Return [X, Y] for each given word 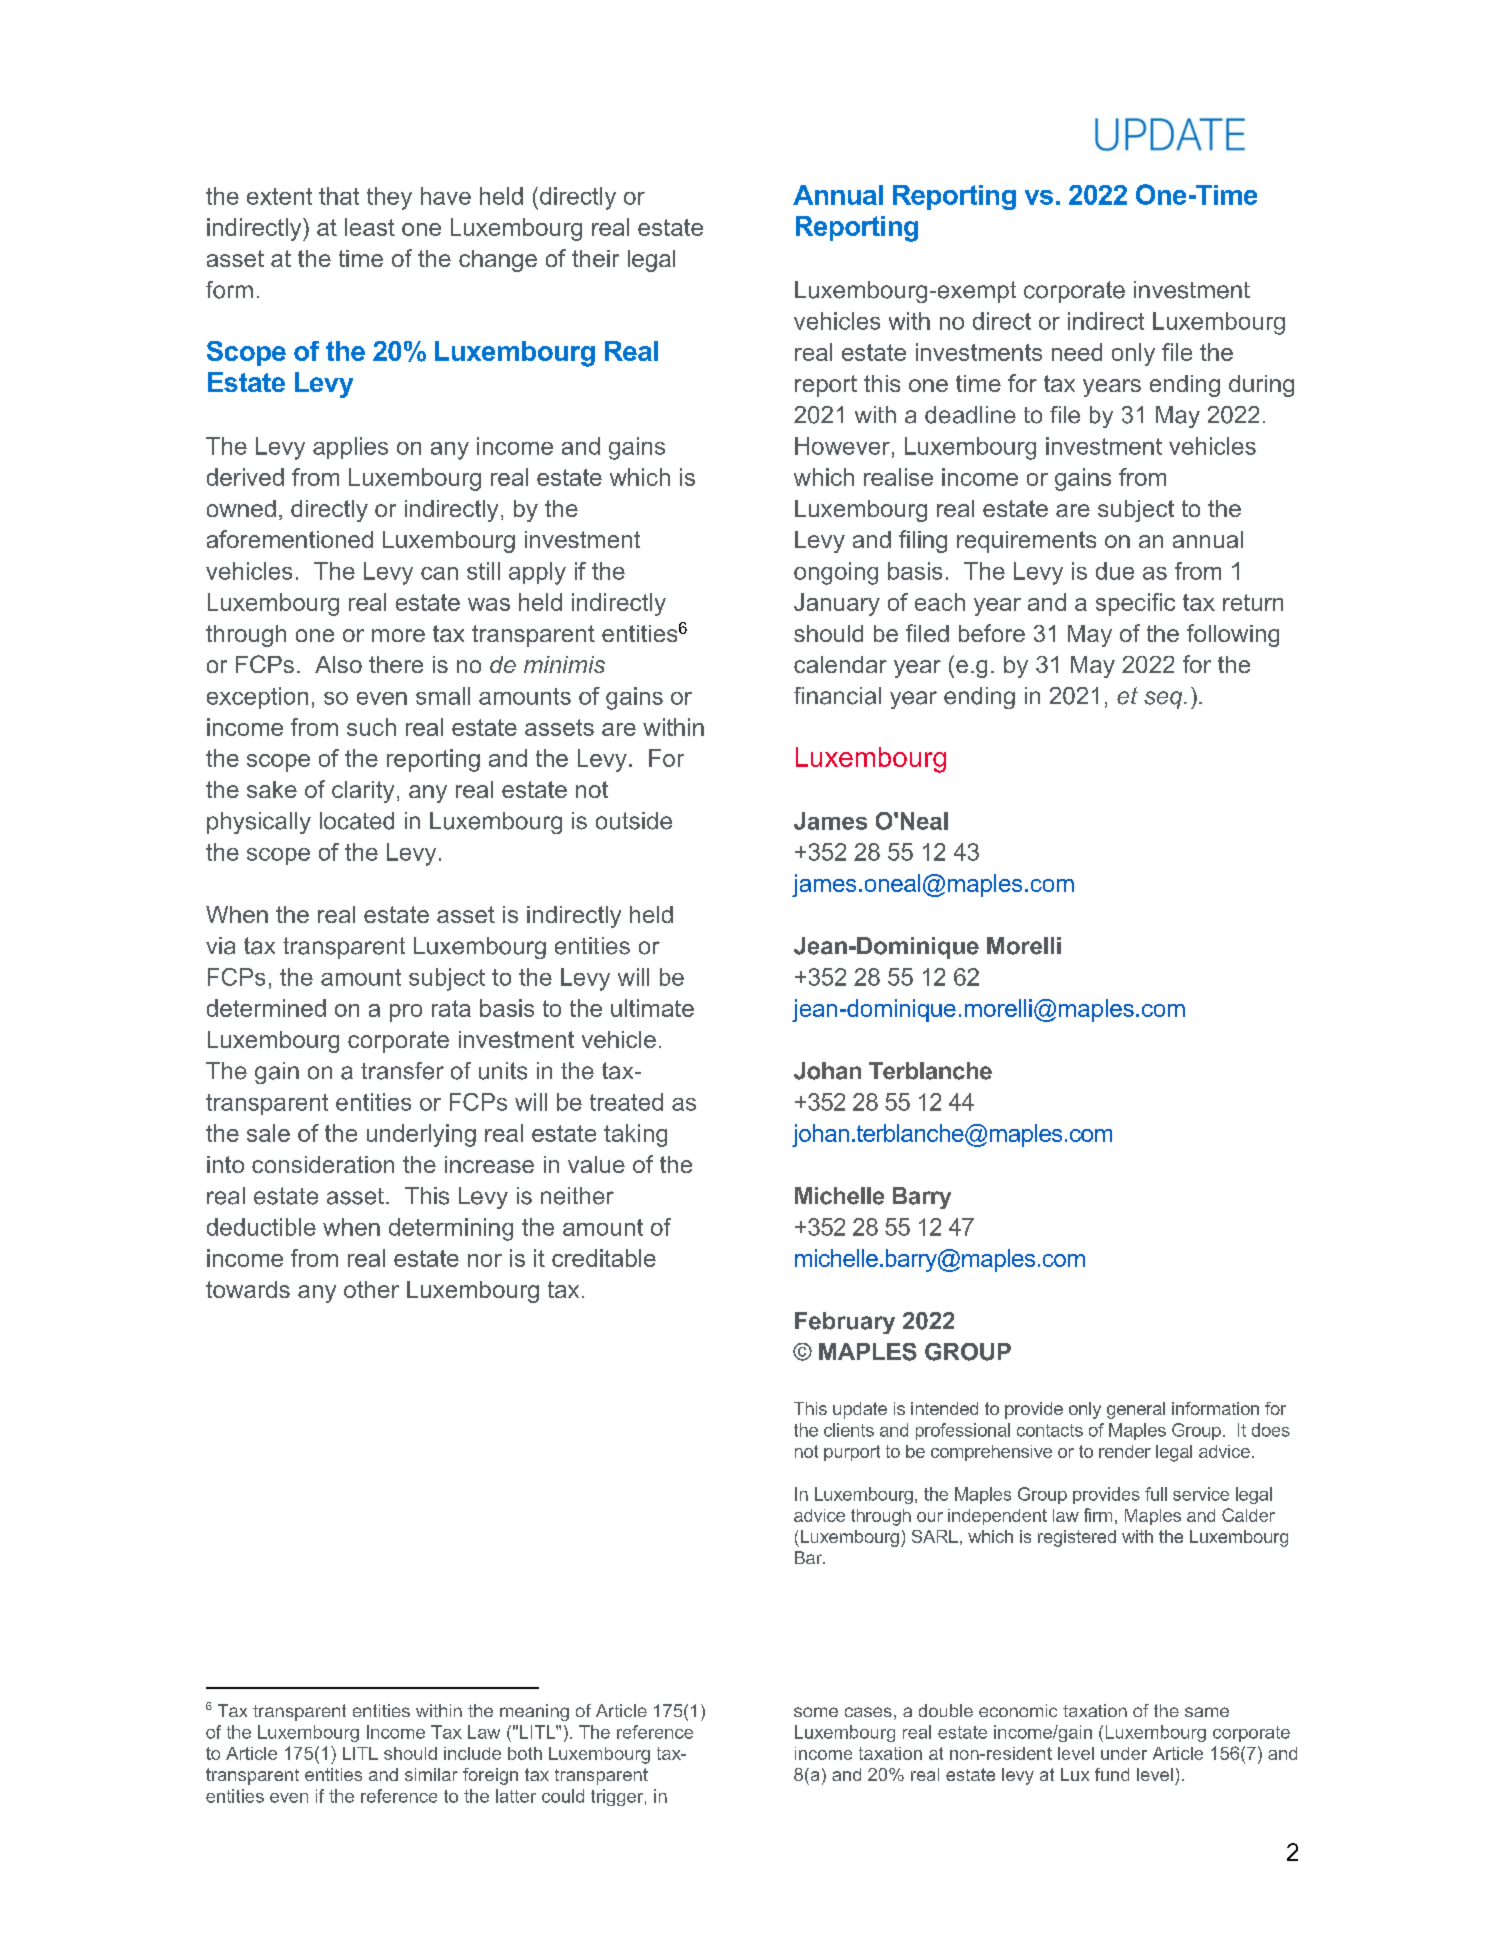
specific [1135, 604]
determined [266, 1008]
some [816, 1712]
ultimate [652, 1008]
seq [1164, 700]
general [1136, 1410]
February [845, 1323]
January [837, 604]
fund [1112, 1774]
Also [338, 664]
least [370, 227]
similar [431, 1774]
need [1077, 352]
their [595, 258]
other [371, 1289]
